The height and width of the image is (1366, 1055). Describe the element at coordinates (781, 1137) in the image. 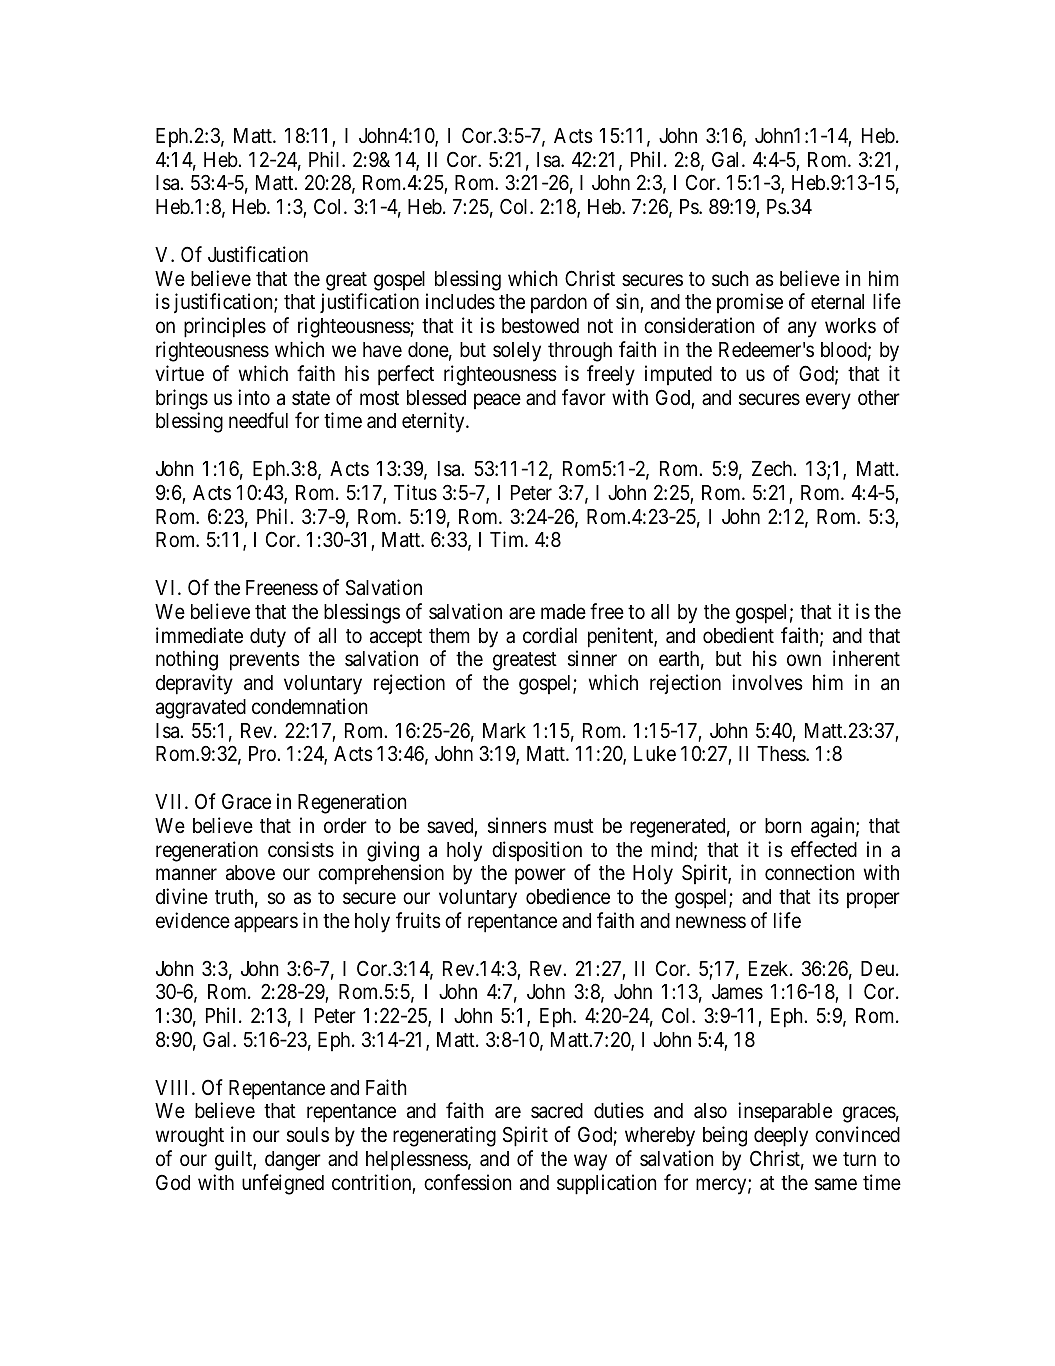

I see `deeply` at that location.
